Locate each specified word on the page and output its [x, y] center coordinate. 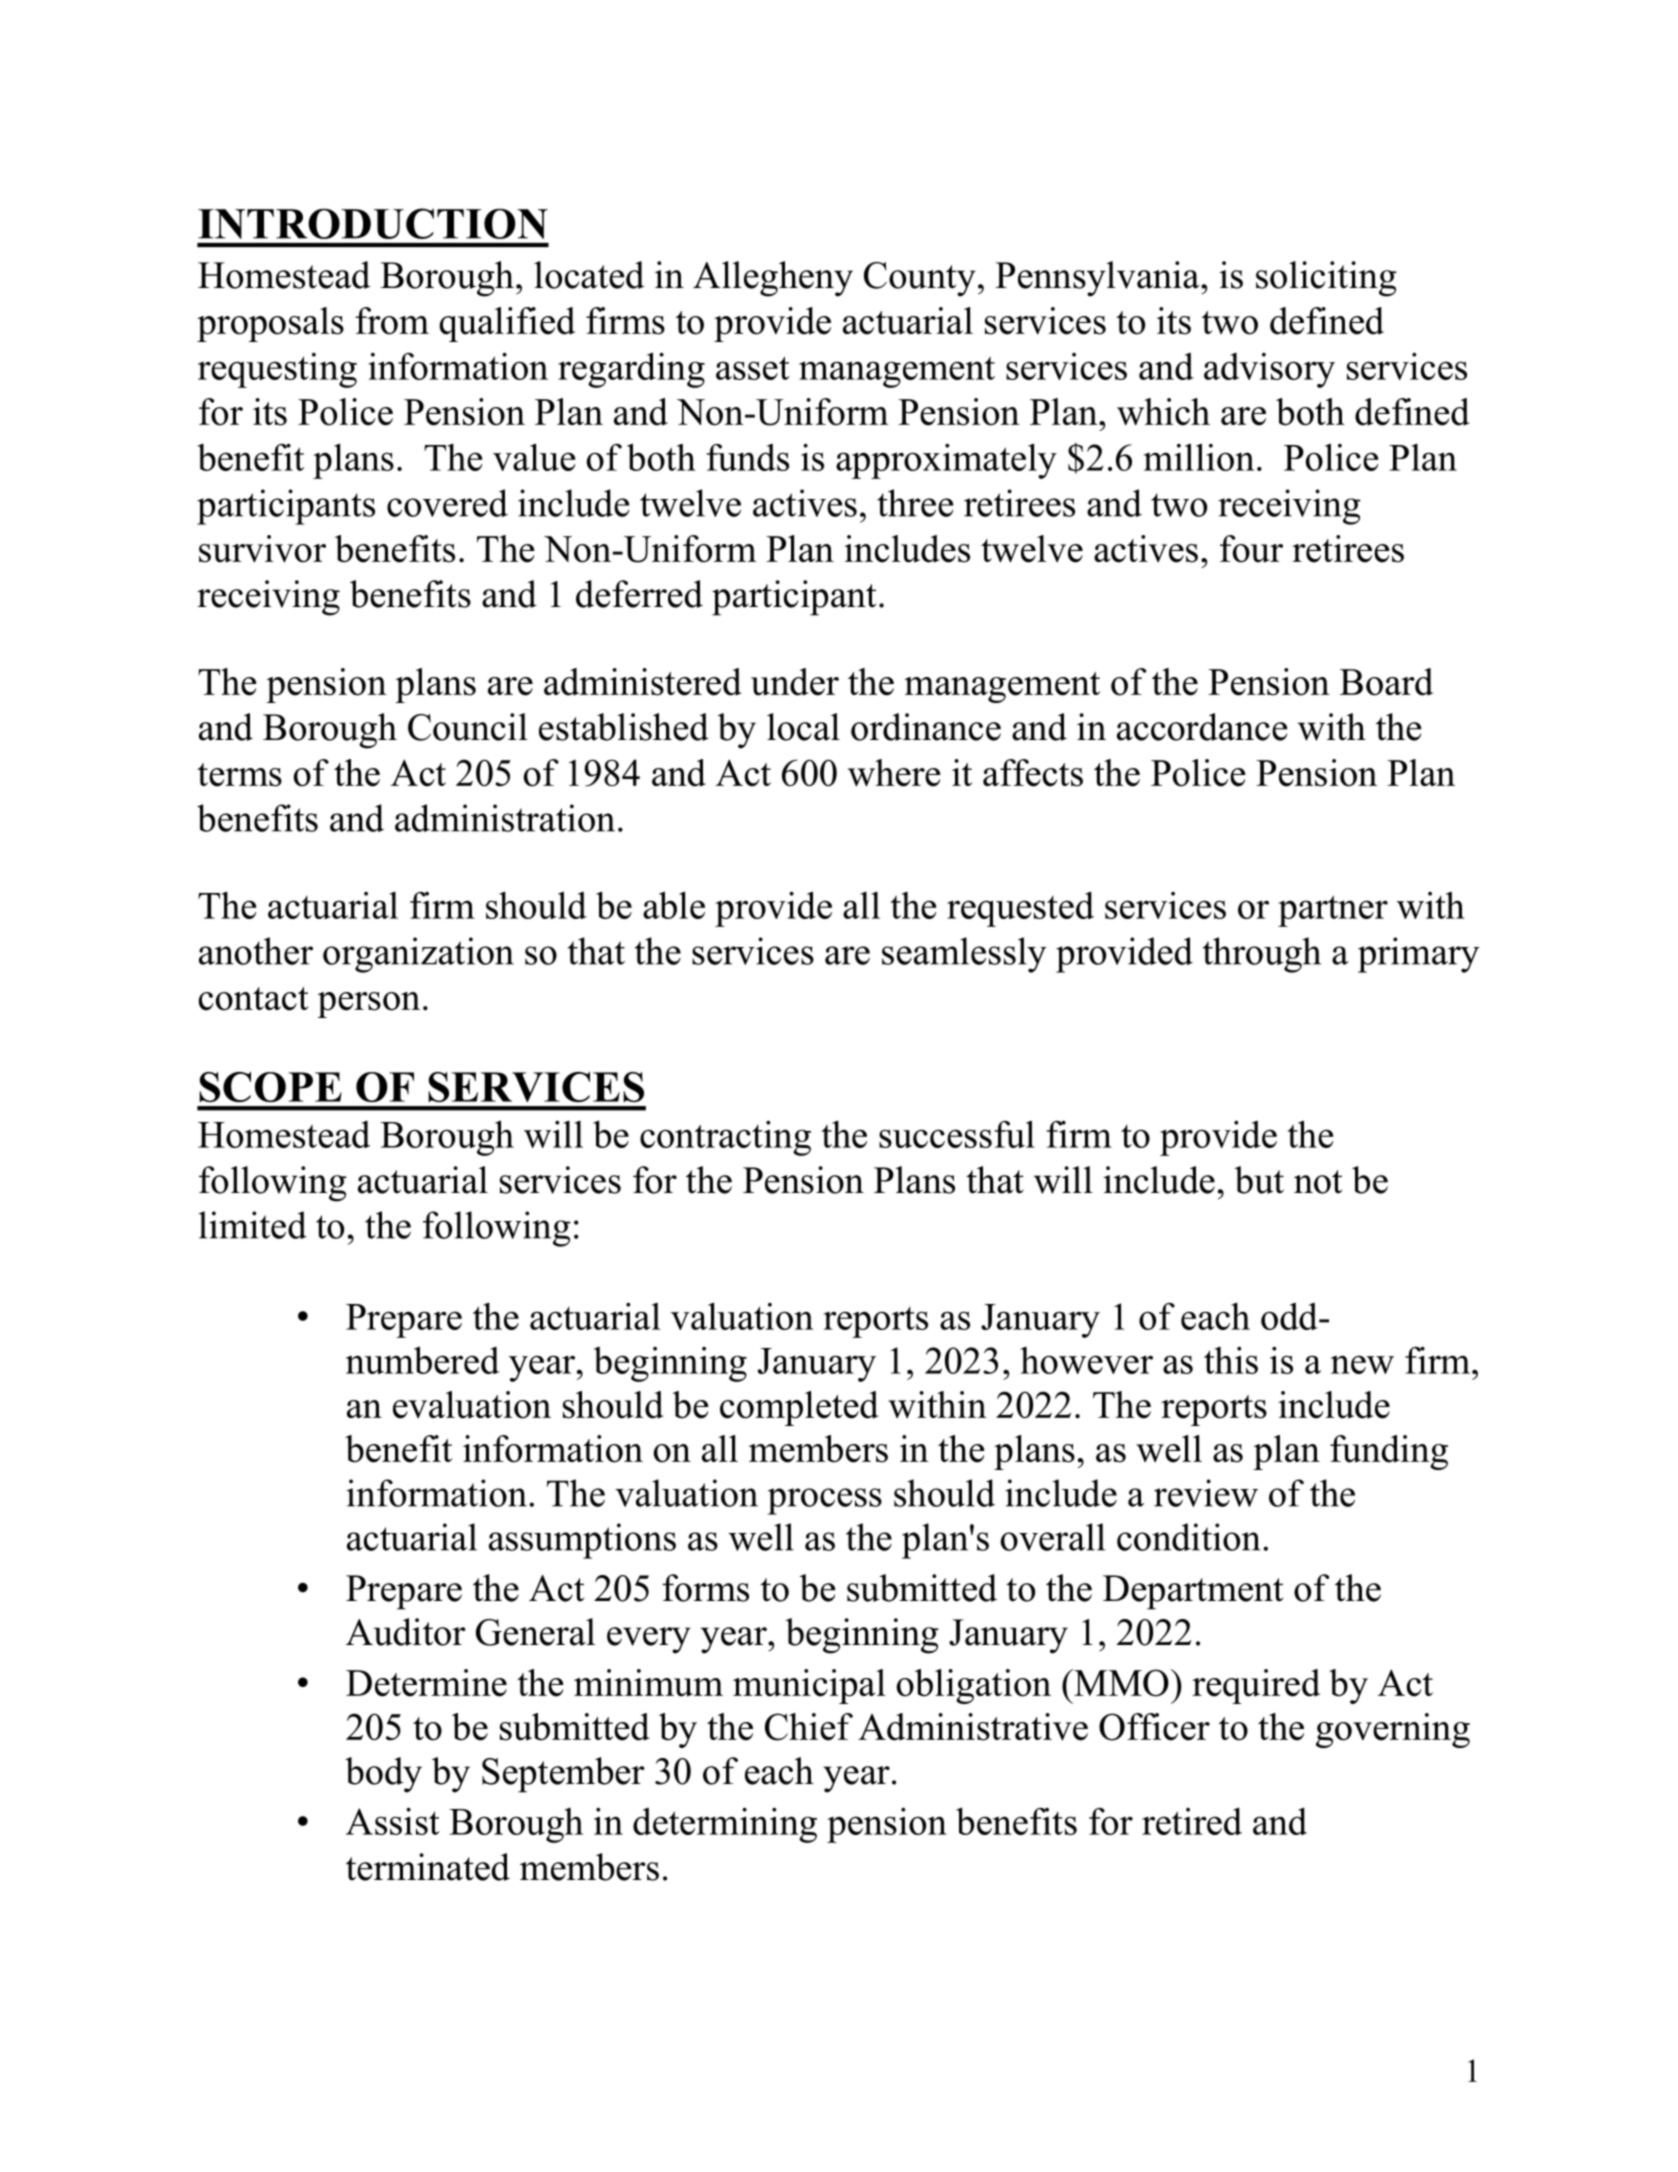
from [392, 321]
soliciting [1326, 279]
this [1231, 1360]
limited [253, 1225]
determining [725, 1825]
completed [799, 1408]
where [894, 773]
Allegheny [773, 279]
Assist [393, 1821]
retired [1192, 1821]
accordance [1202, 727]
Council [468, 727]
